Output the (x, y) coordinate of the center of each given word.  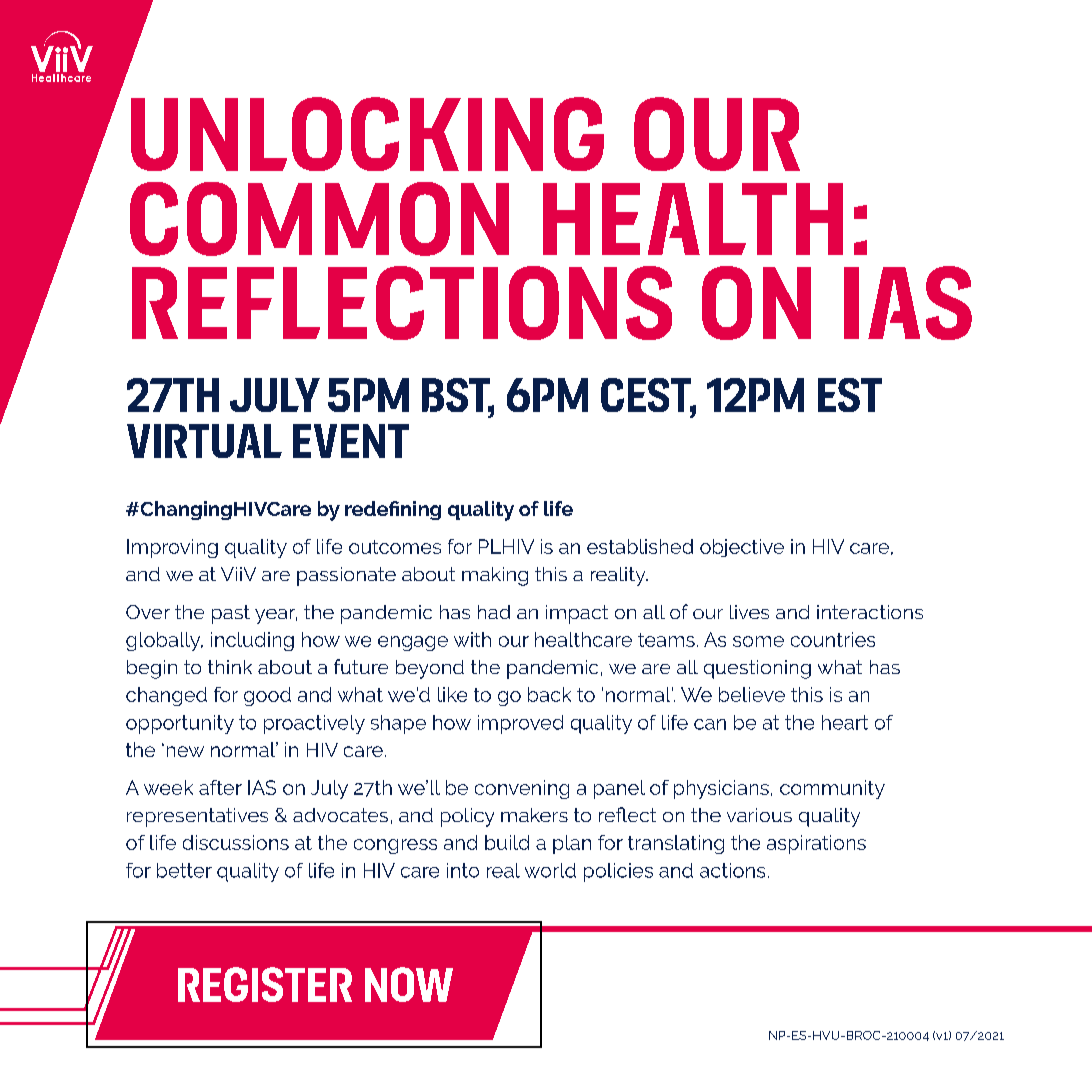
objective (742, 548)
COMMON (319, 219)
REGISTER (265, 984)
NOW (409, 984)
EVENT (351, 441)
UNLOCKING (367, 134)
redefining (393, 510)
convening (522, 789)
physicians (721, 789)
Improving (172, 548)
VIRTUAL (204, 441)
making (495, 576)
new (185, 751)
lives (749, 612)
